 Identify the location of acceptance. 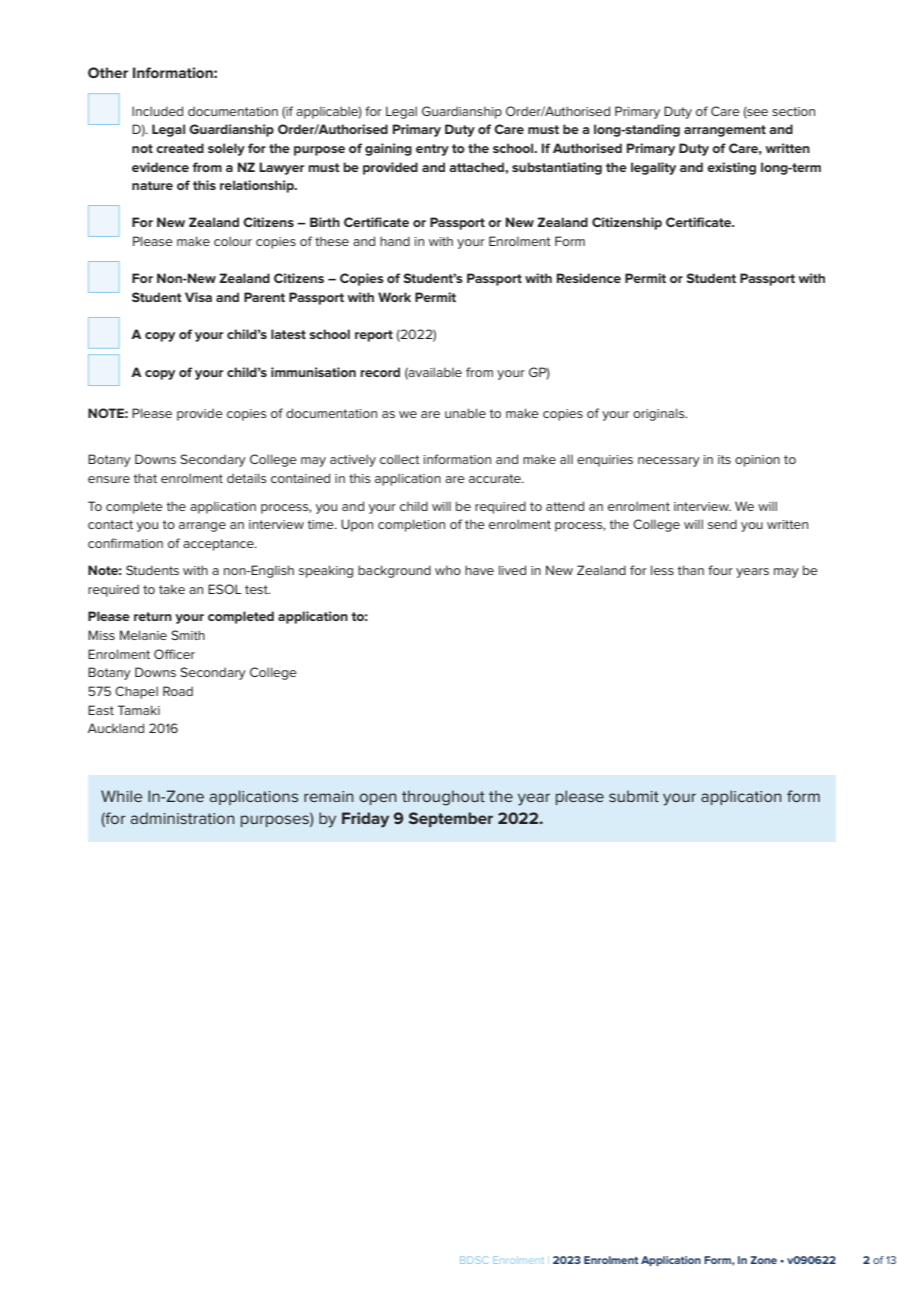
(219, 545).
